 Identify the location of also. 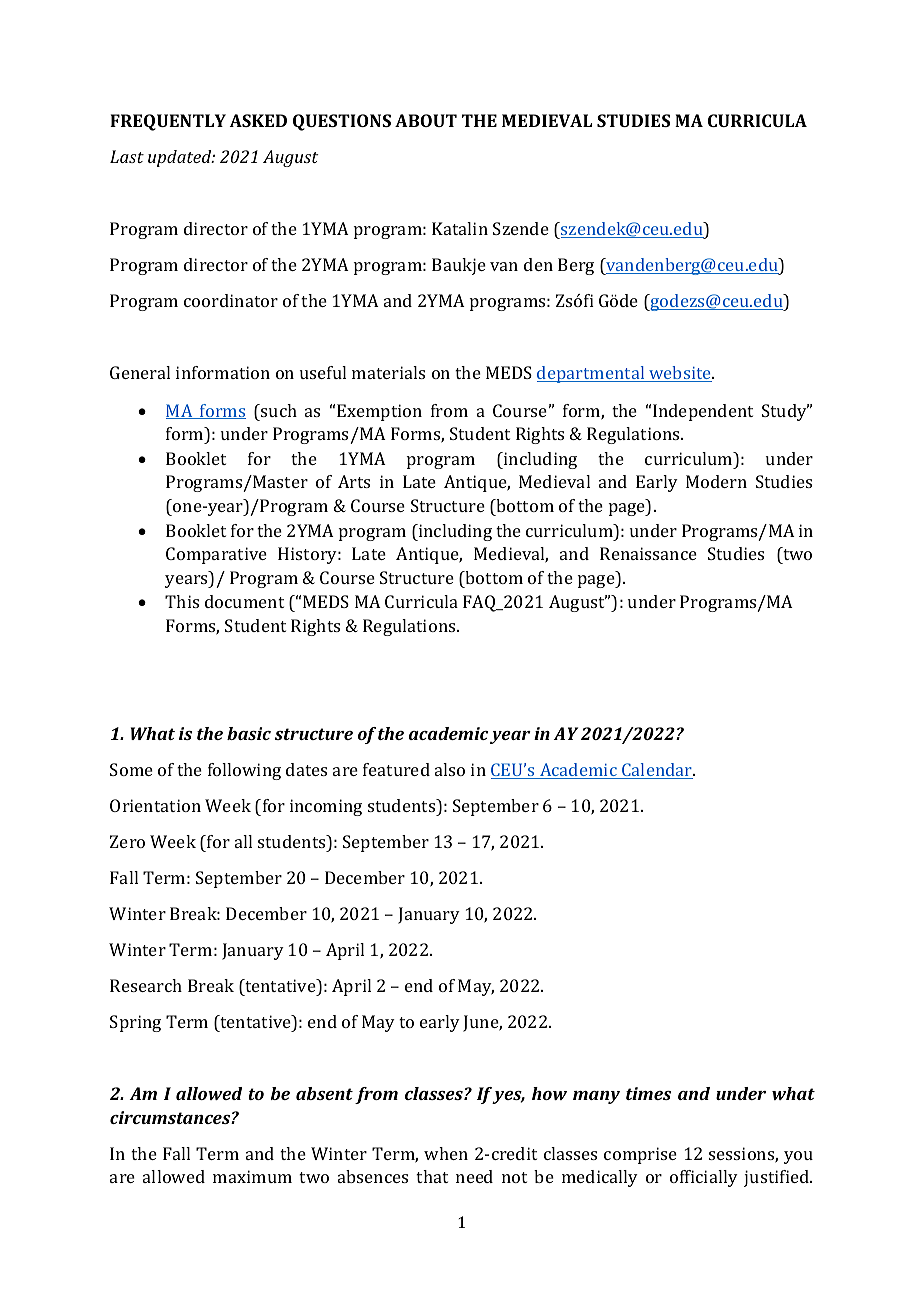
(450, 769).
